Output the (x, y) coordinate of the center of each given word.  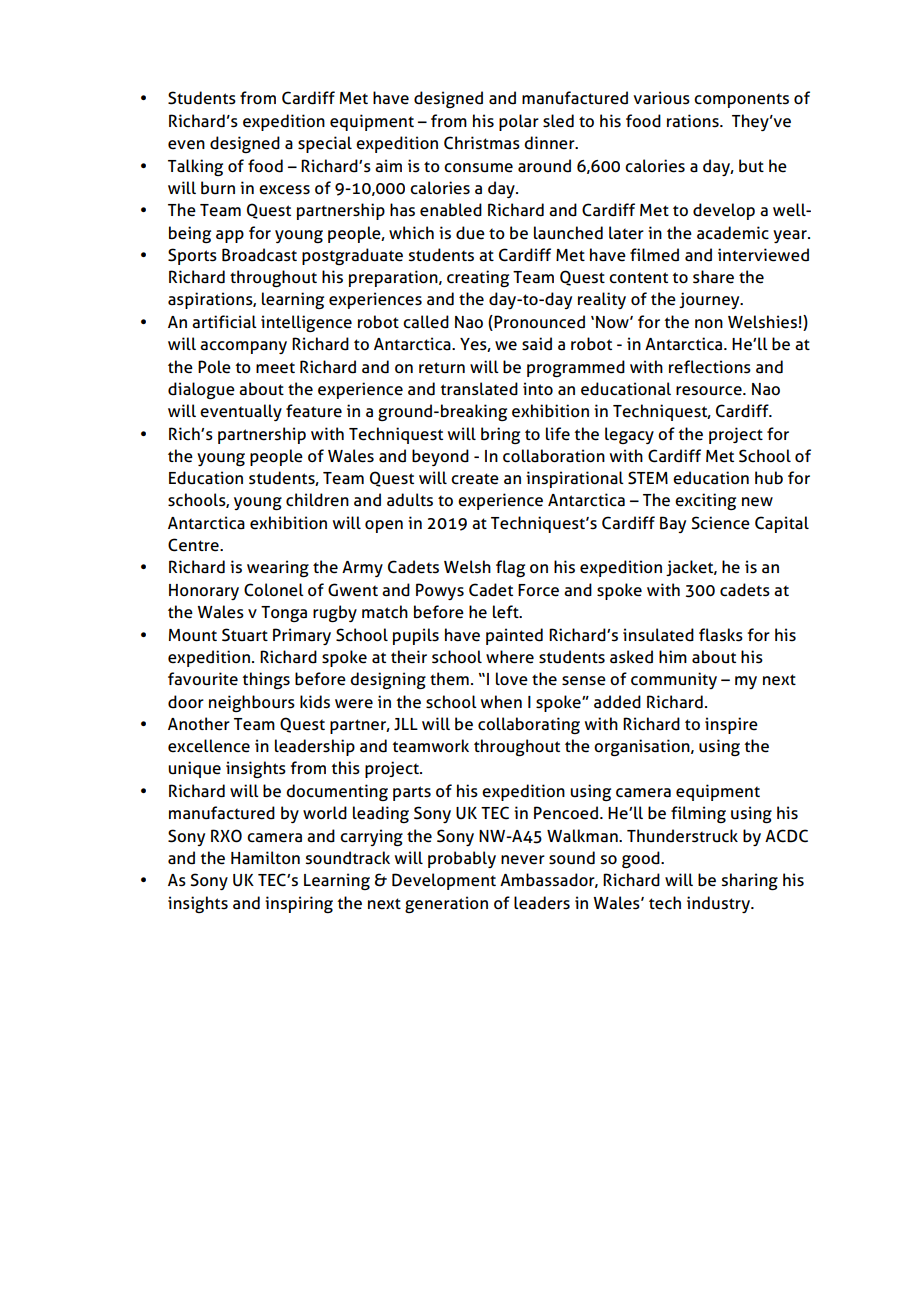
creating (478, 278)
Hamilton (265, 858)
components (741, 100)
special (325, 144)
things (266, 680)
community (674, 680)
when (501, 702)
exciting (705, 501)
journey (710, 300)
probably (462, 859)
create (475, 479)
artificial (224, 322)
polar (519, 122)
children (317, 500)
